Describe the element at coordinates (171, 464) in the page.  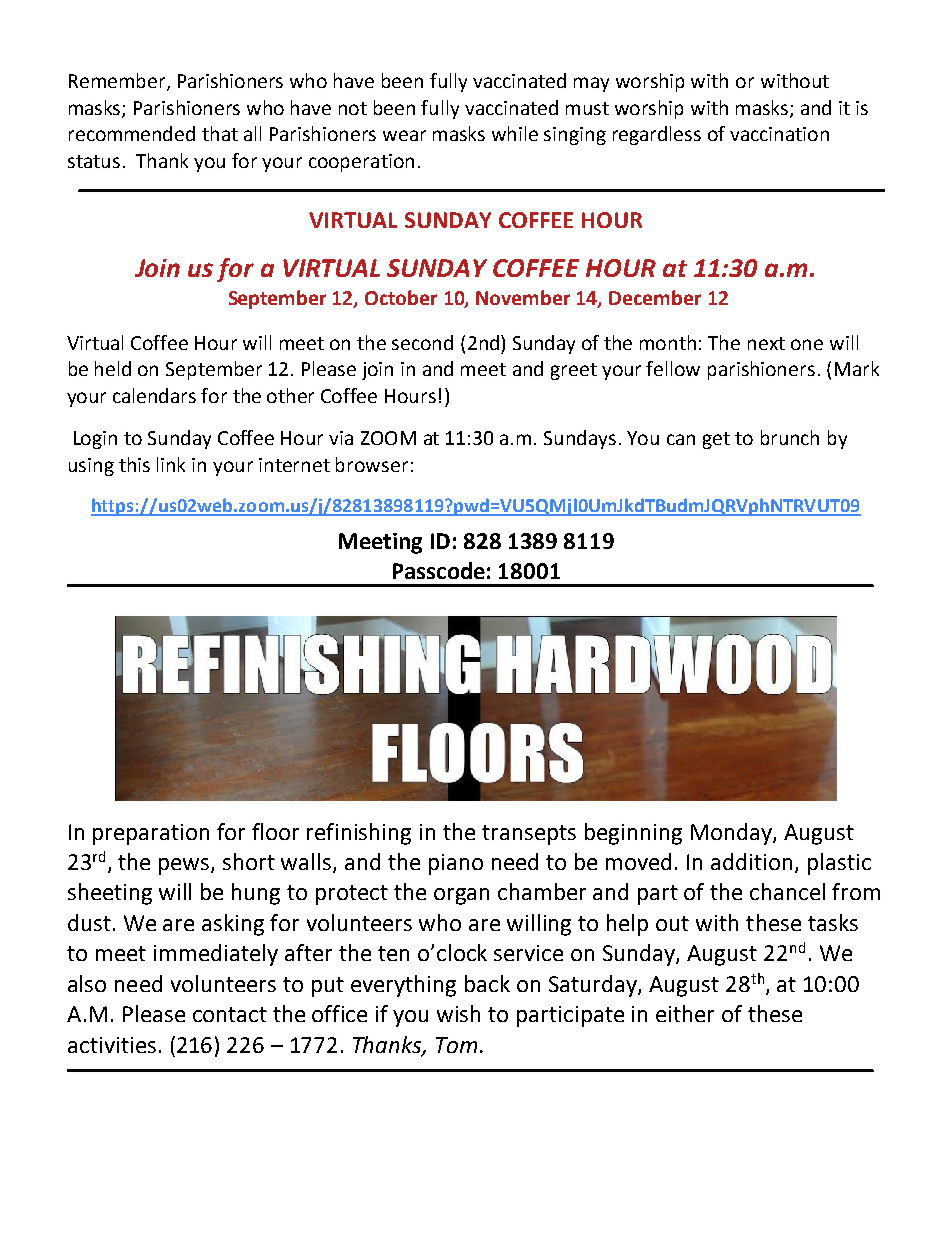
I see `link` at that location.
